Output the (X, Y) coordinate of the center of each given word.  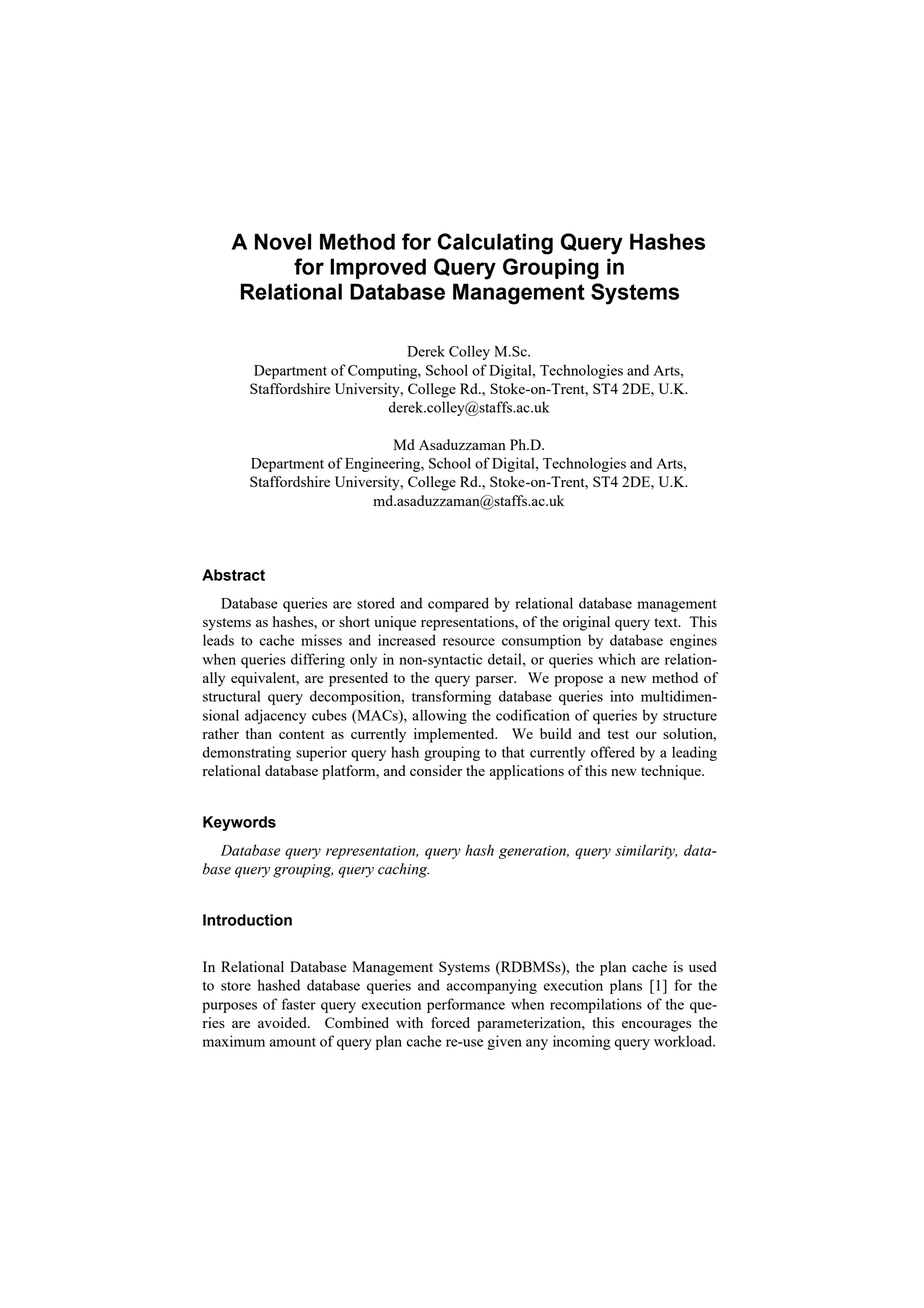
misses (321, 640)
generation (534, 852)
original (586, 623)
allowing (439, 716)
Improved (378, 268)
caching (403, 870)
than (259, 733)
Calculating (495, 244)
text (667, 622)
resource (469, 642)
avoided (283, 1022)
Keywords (239, 823)
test (618, 734)
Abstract (233, 575)
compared (458, 604)
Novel (283, 241)
